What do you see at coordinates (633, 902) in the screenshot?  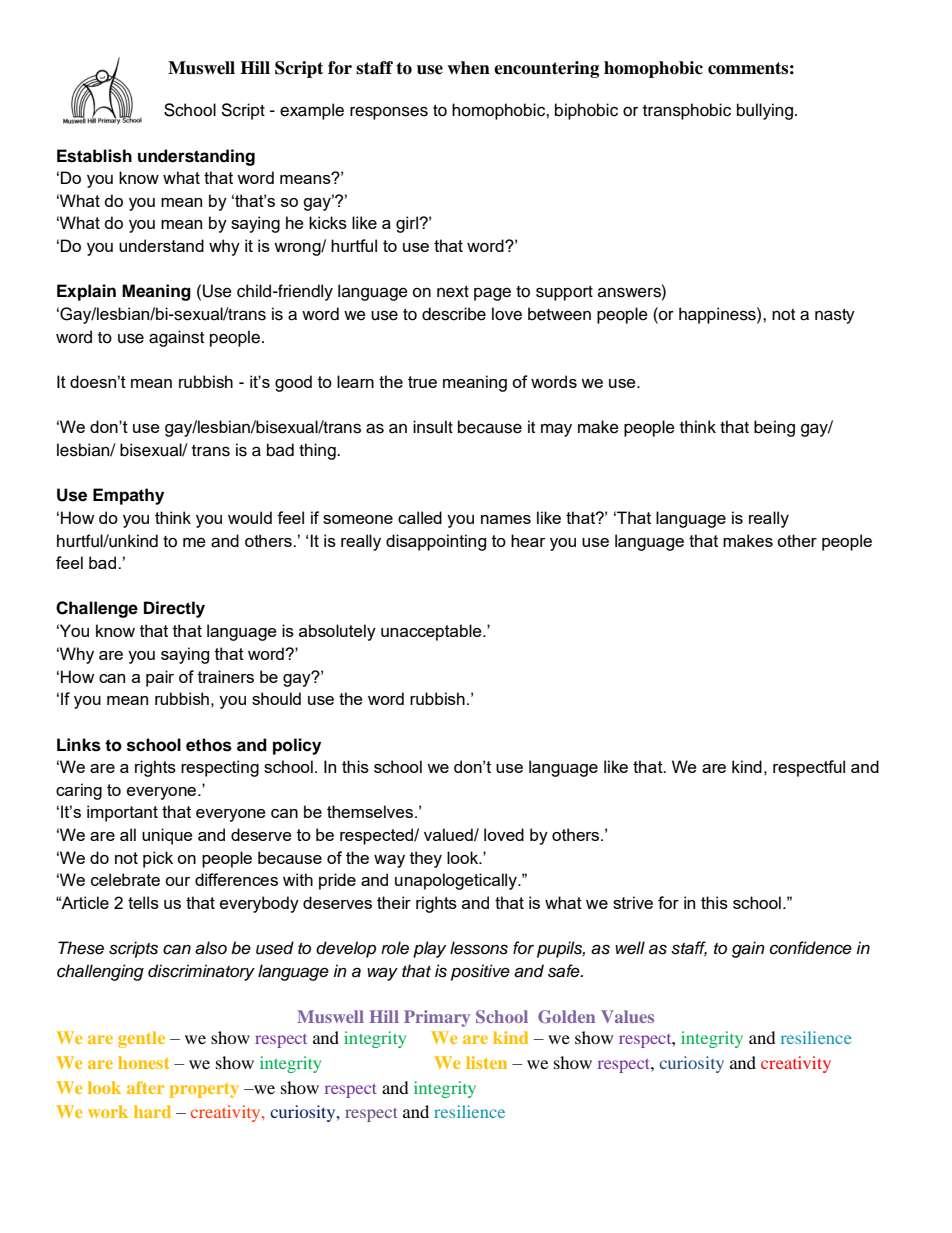 I see `strive` at bounding box center [633, 902].
